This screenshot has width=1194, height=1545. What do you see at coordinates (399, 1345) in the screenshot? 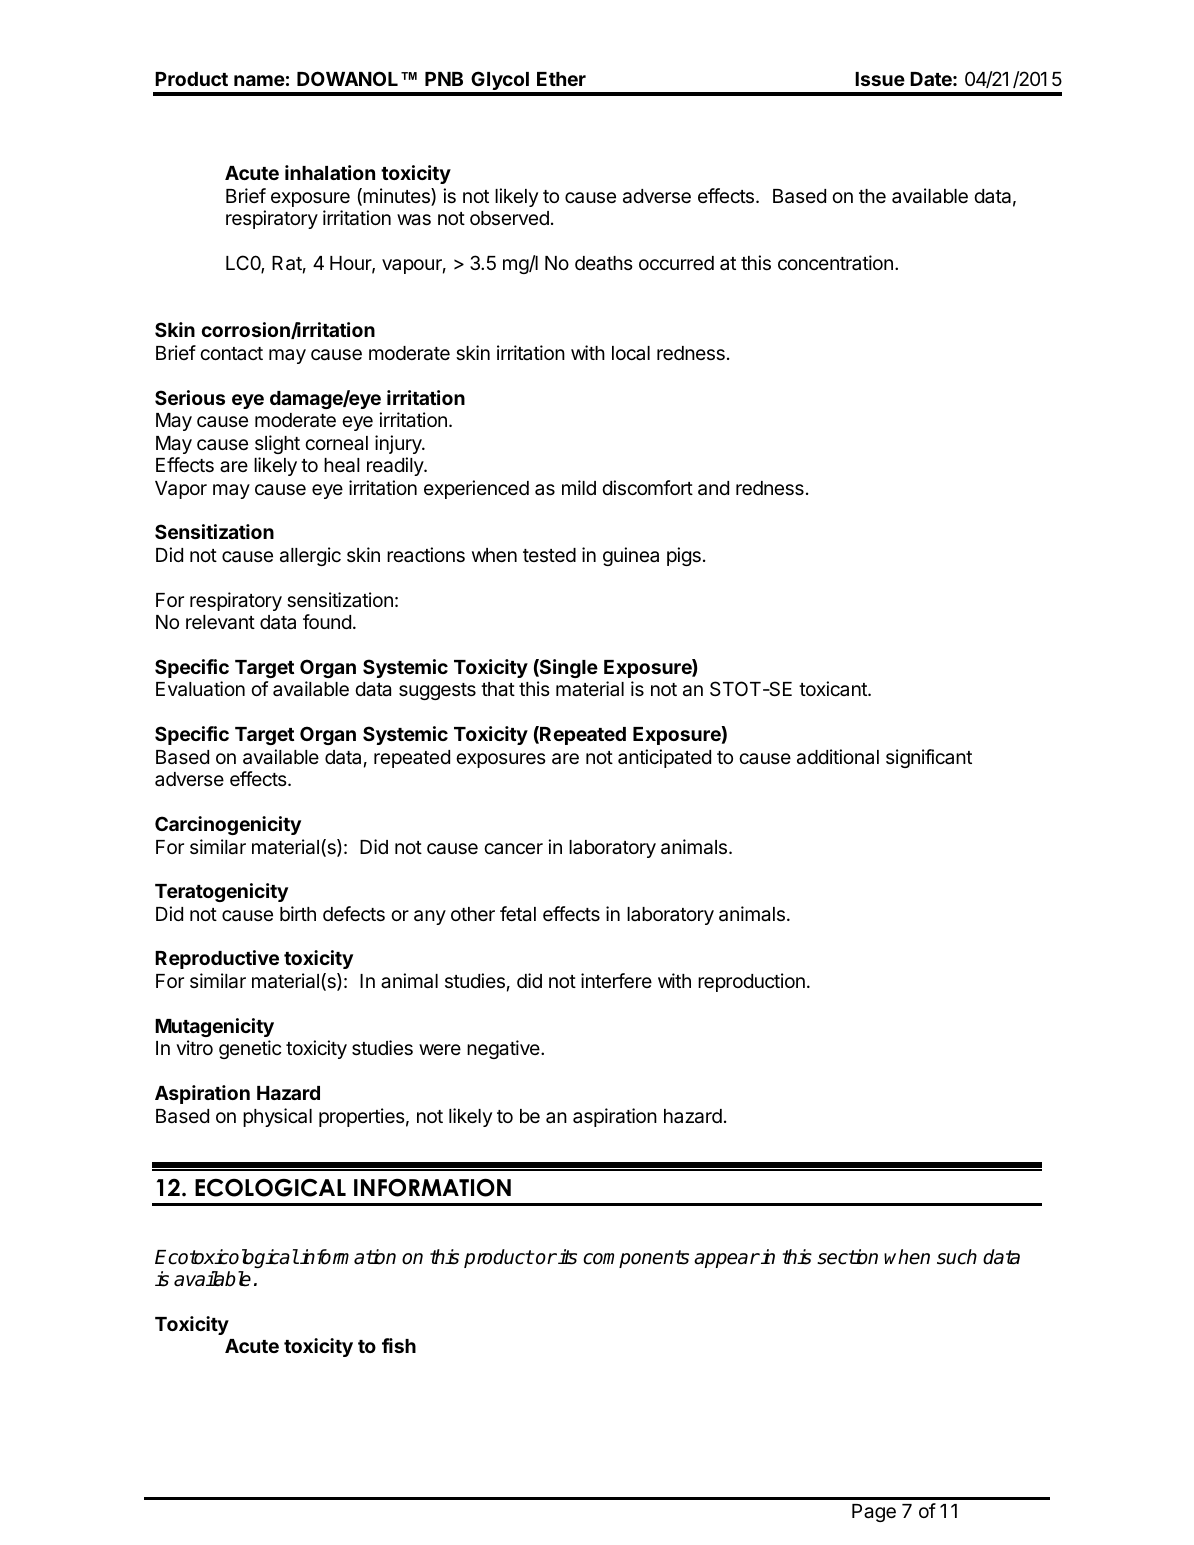
I see `fish` at bounding box center [399, 1345].
